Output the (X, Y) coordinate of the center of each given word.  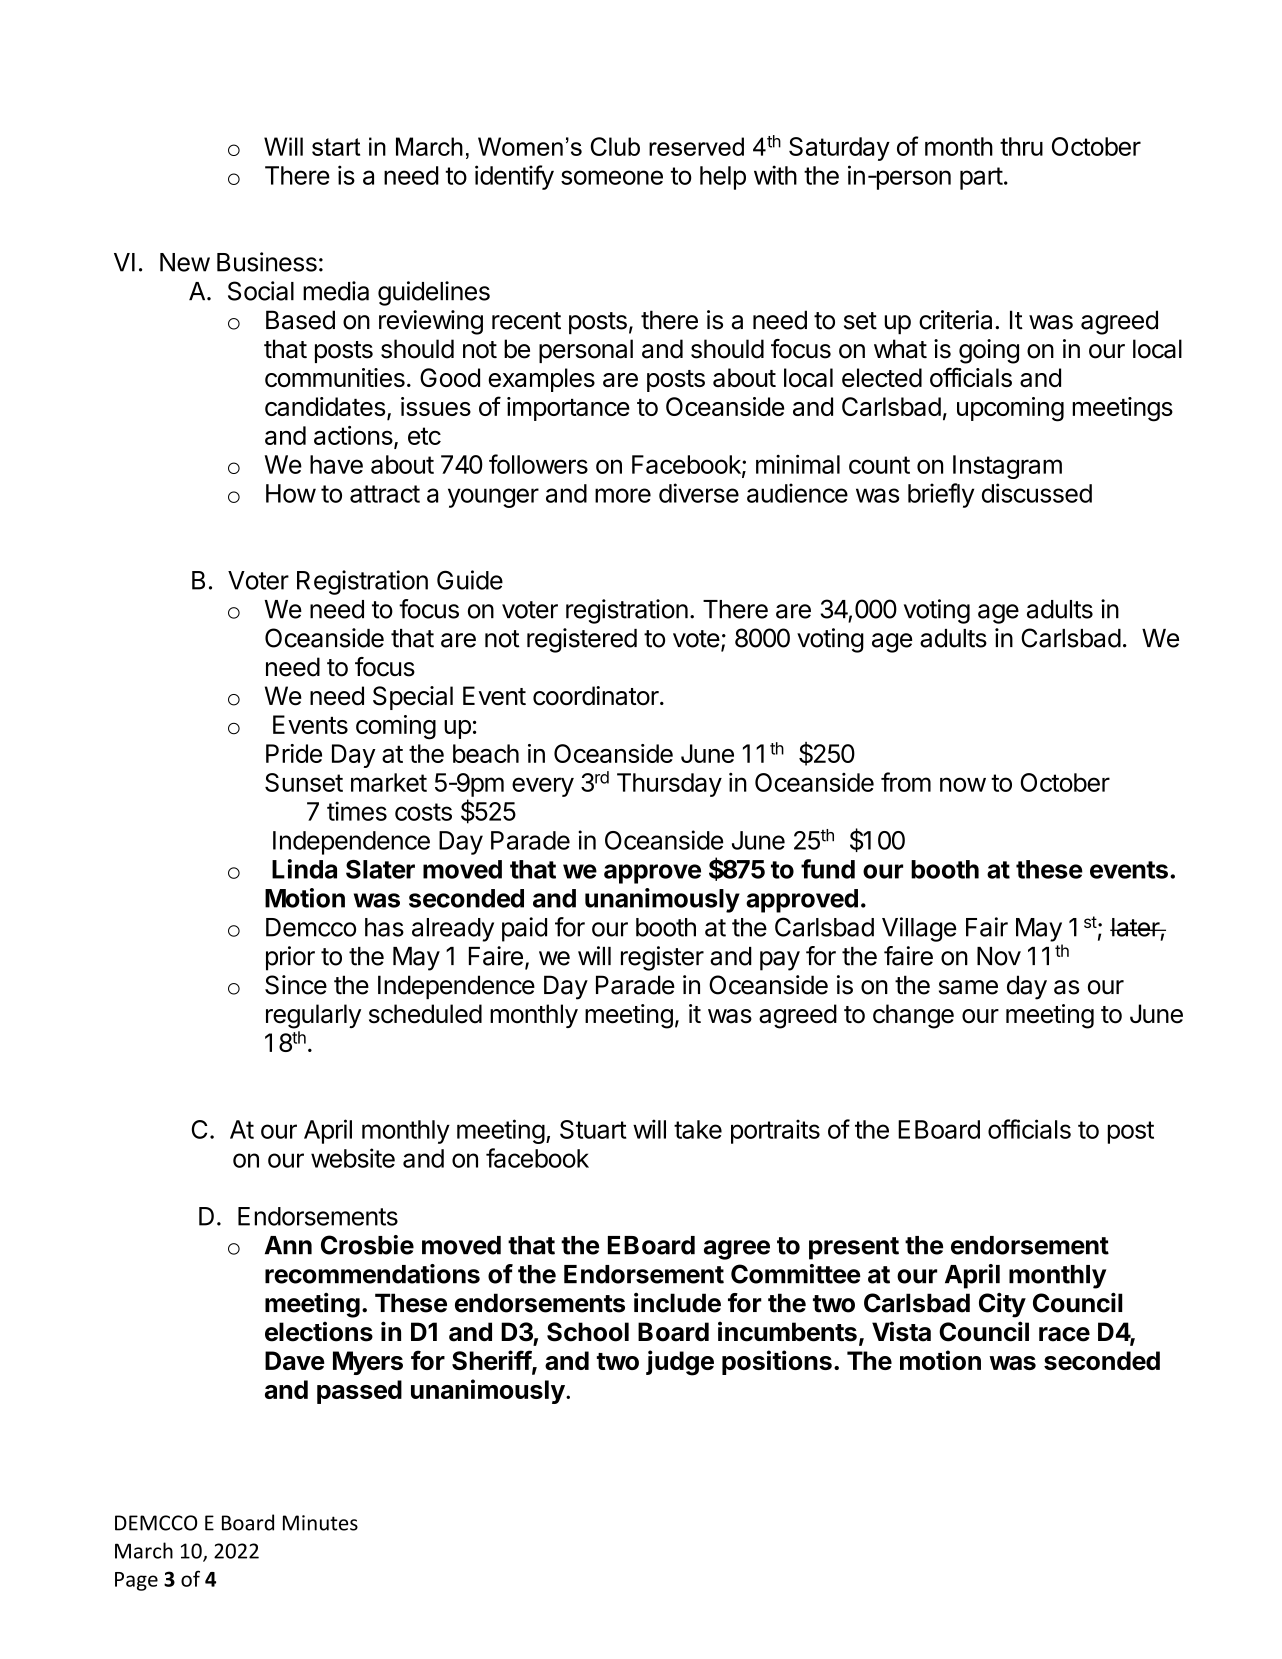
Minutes (320, 1523)
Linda (304, 869)
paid (524, 929)
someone (612, 177)
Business (267, 262)
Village (919, 929)
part (981, 178)
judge (680, 1363)
